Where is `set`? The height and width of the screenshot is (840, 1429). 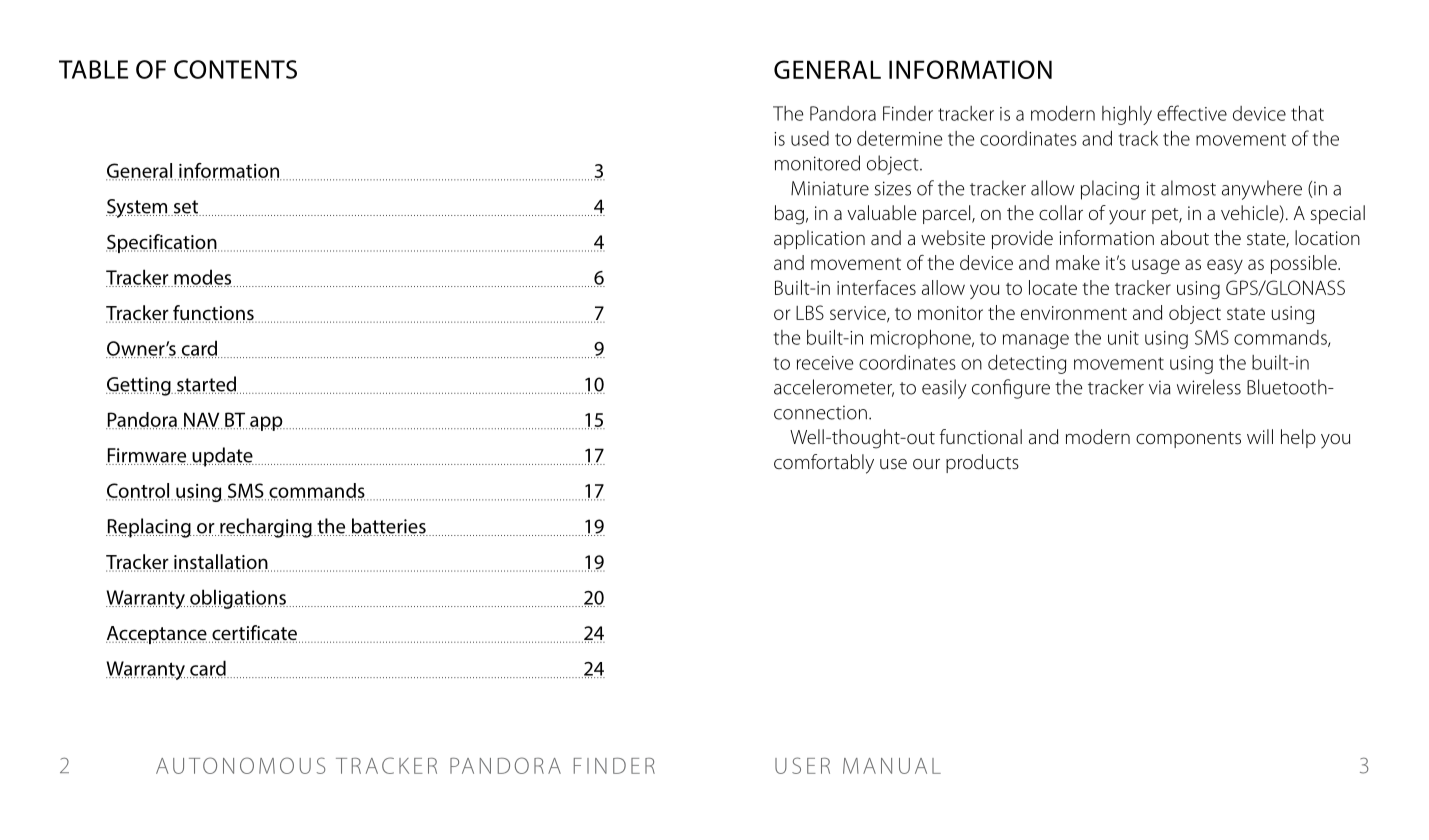
set is located at coordinates (186, 208).
